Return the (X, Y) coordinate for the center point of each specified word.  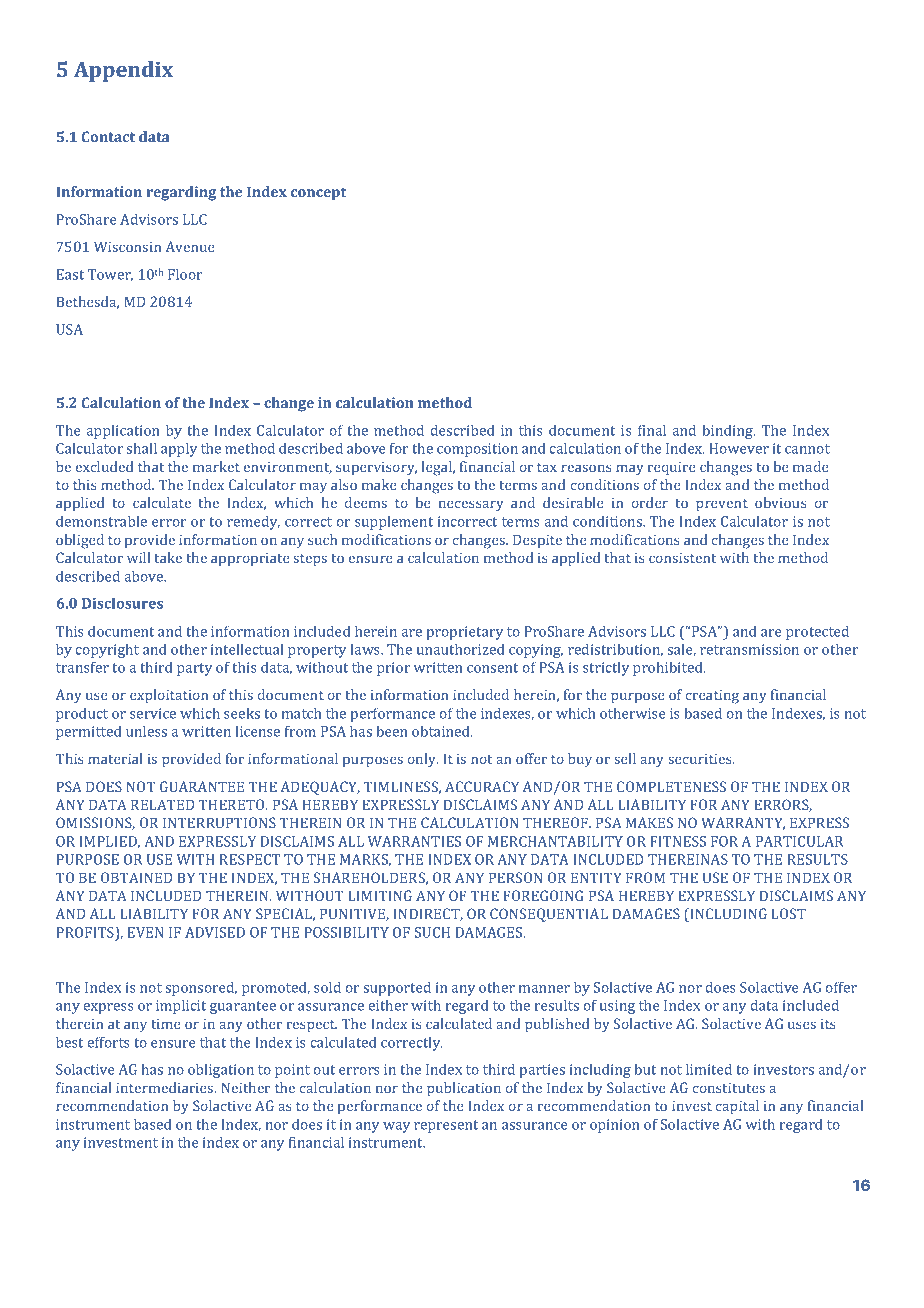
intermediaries (166, 1087)
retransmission (749, 649)
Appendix (123, 71)
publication (464, 1089)
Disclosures (122, 603)
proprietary (465, 633)
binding (729, 431)
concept (318, 194)
